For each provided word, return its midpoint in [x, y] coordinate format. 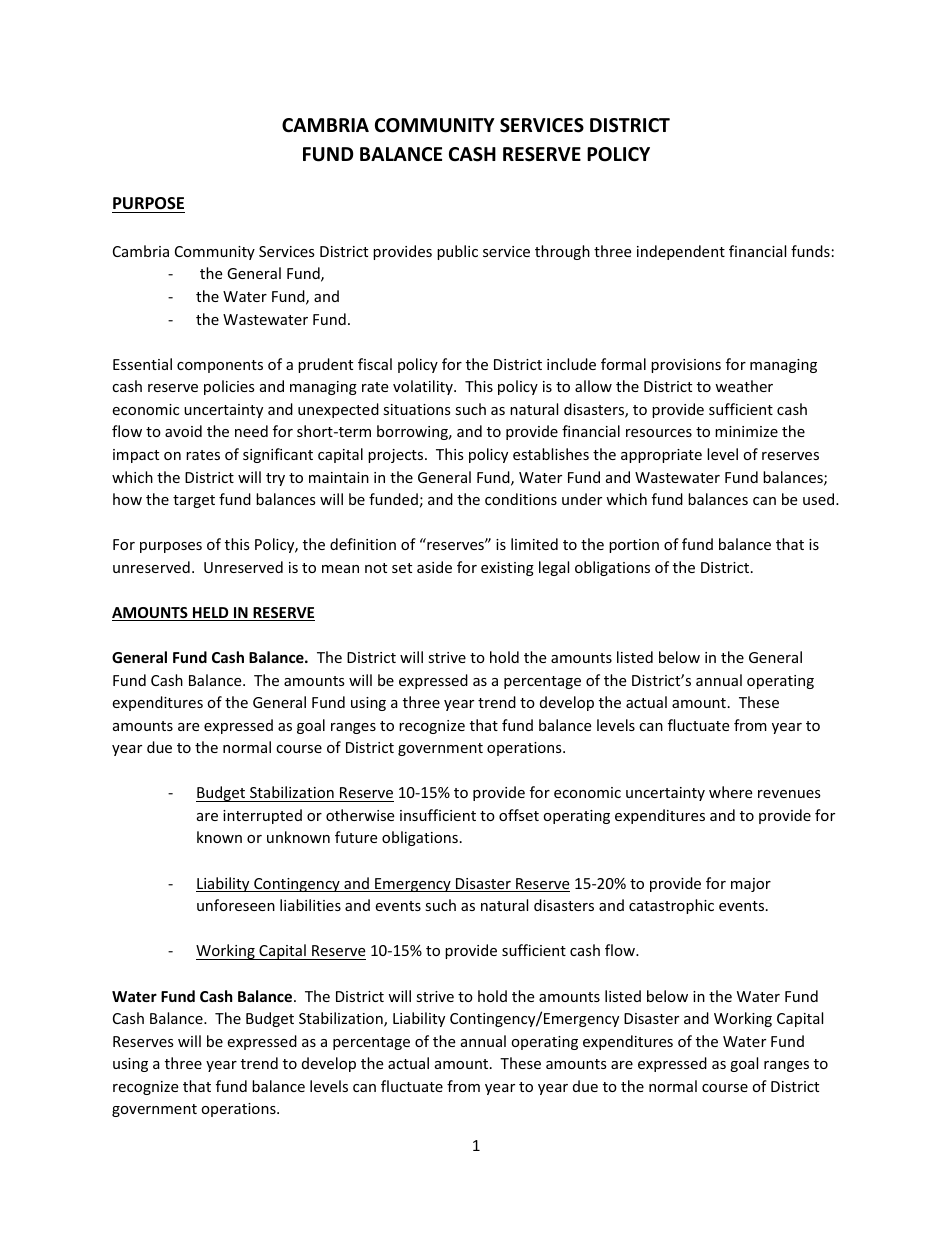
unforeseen [236, 905]
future [356, 837]
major [751, 885]
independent [681, 252]
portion [634, 546]
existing [507, 569]
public [457, 252]
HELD [211, 614]
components [220, 366]
